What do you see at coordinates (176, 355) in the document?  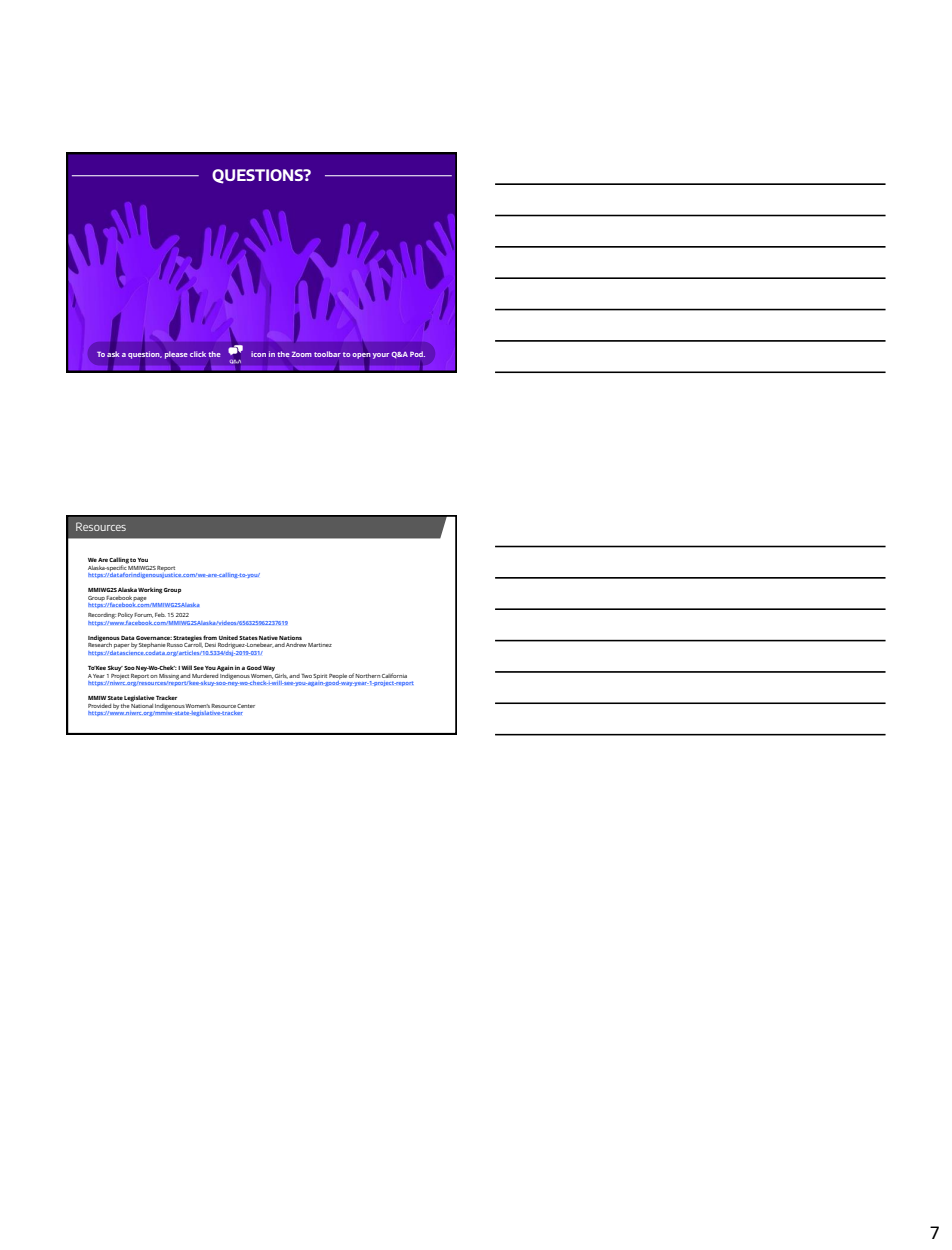 I see `please` at bounding box center [176, 355].
